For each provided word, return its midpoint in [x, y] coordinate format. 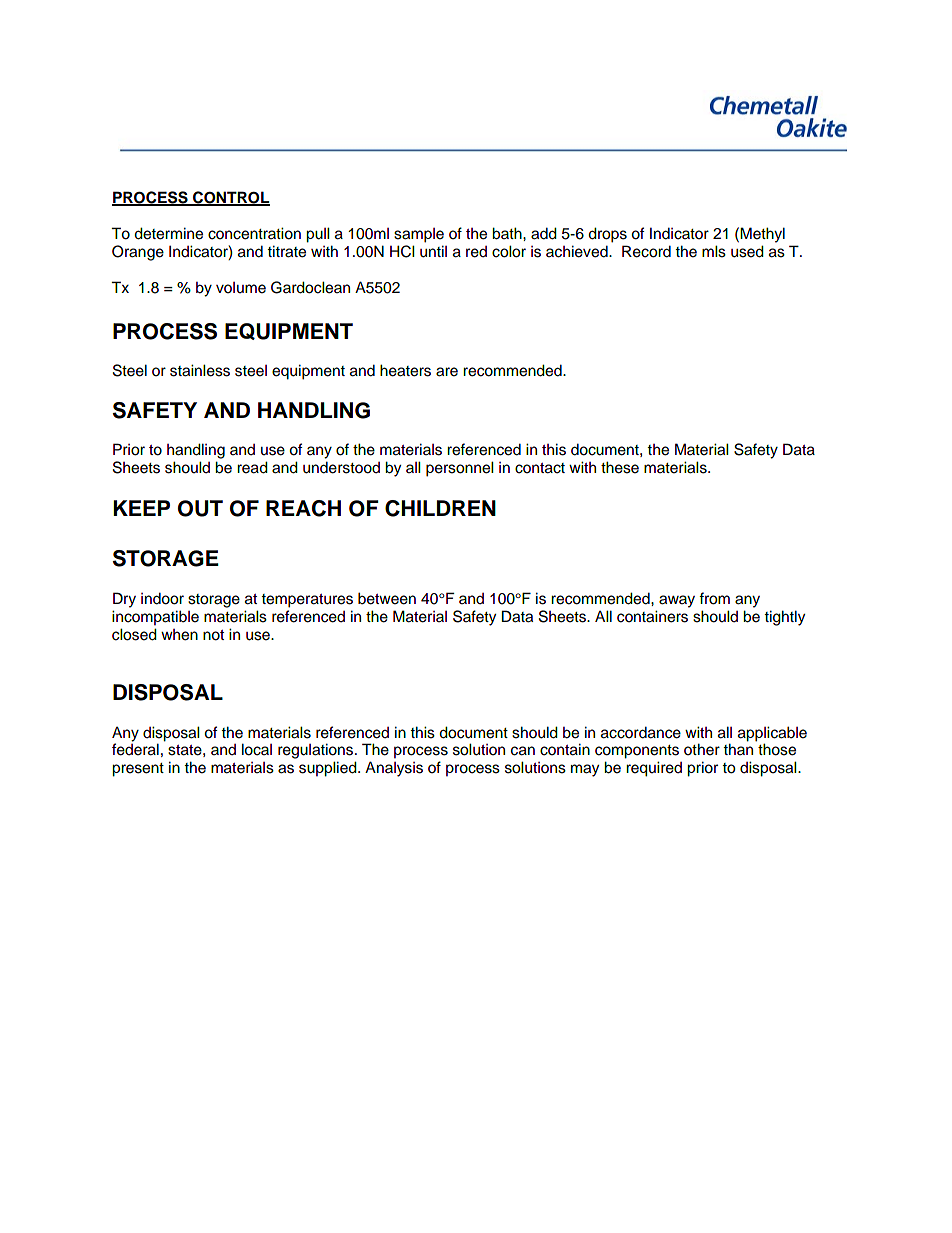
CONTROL [230, 198]
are [447, 372]
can [523, 751]
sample [419, 235]
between [387, 598]
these [620, 467]
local [257, 749]
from [714, 598]
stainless [200, 370]
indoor [162, 598]
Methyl [762, 235]
